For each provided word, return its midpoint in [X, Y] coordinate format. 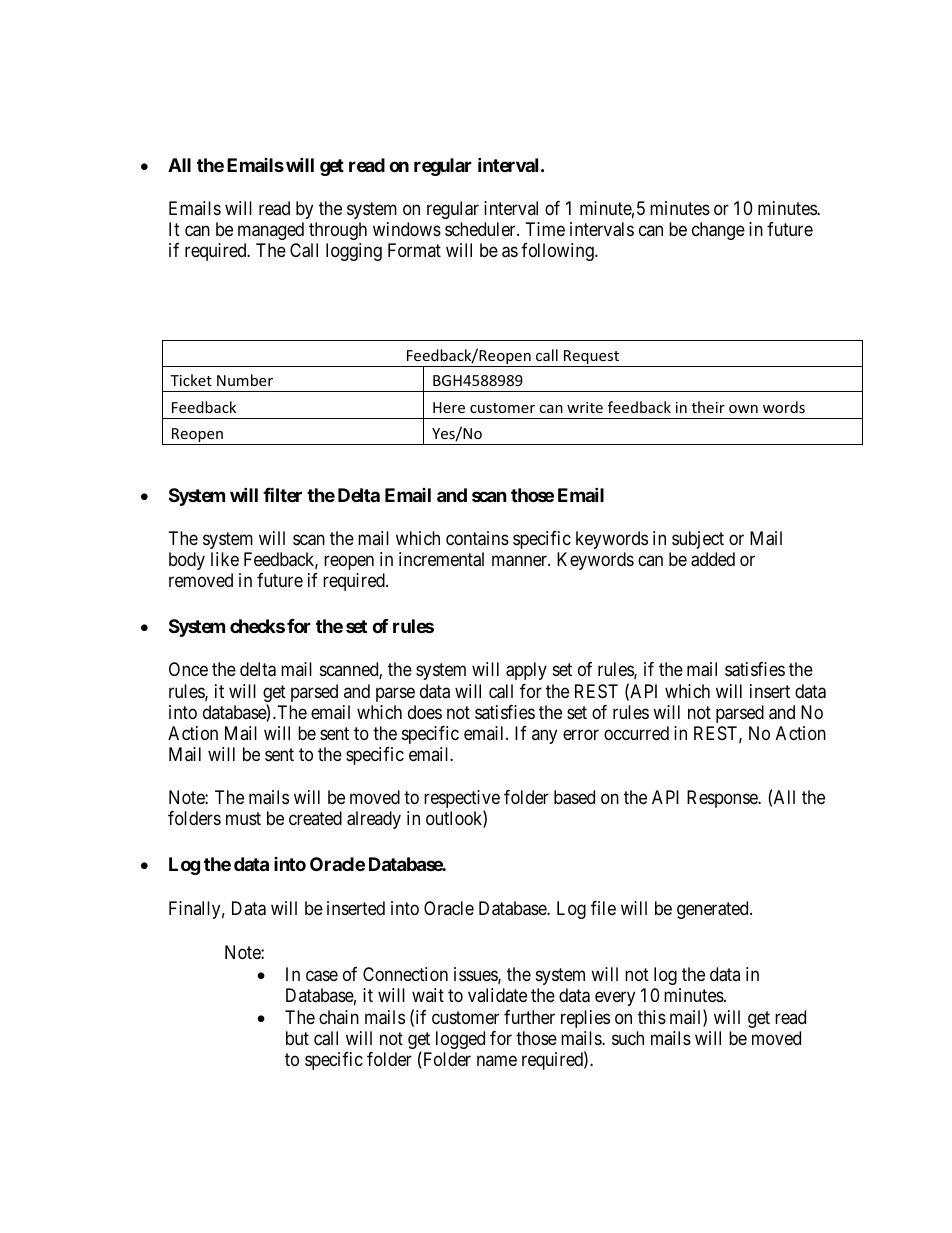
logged [460, 1040]
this [652, 1017]
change [718, 231]
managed [271, 231]
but [297, 1038]
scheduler [481, 229]
